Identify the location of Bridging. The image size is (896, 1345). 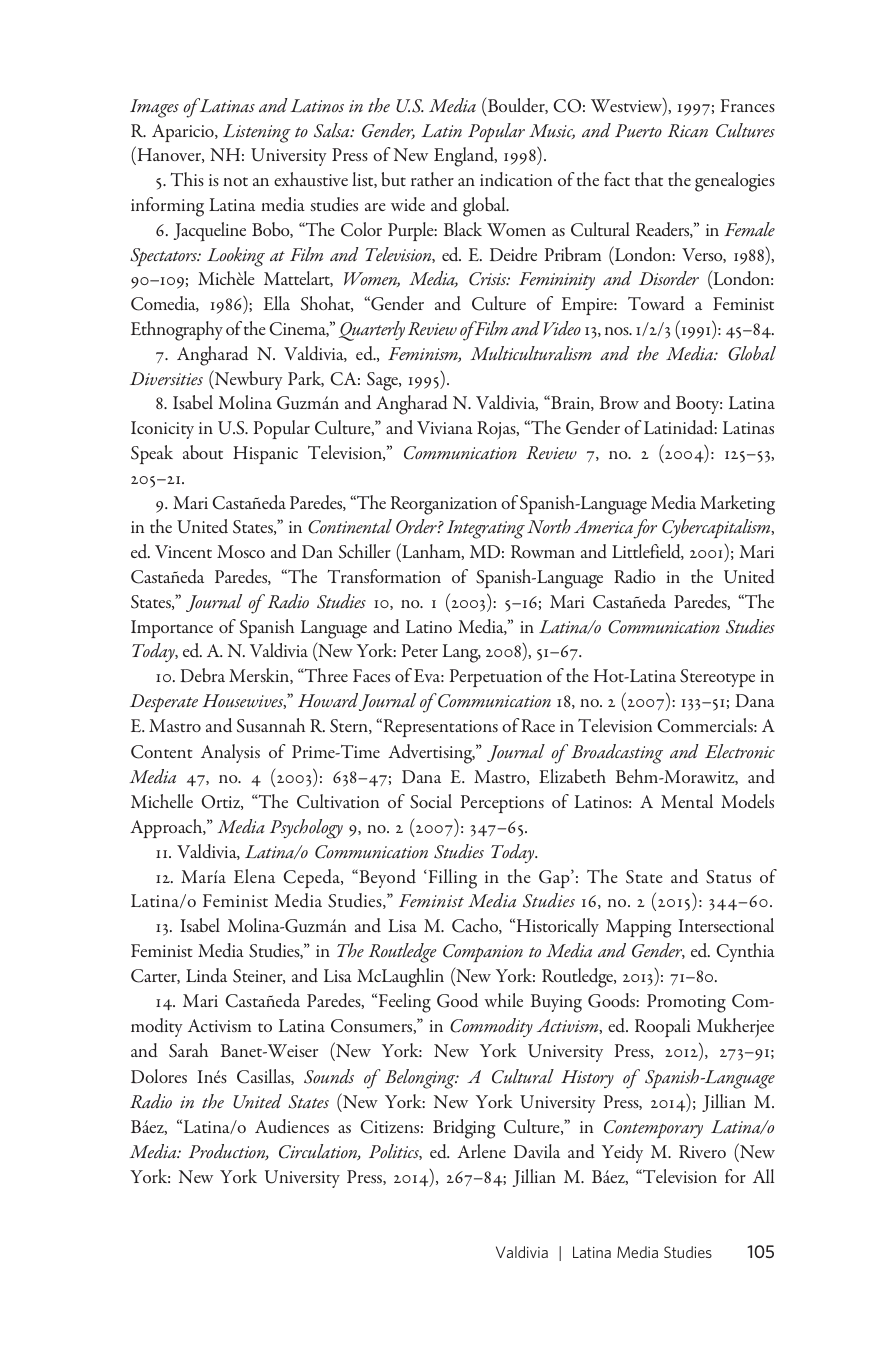
(464, 1129).
